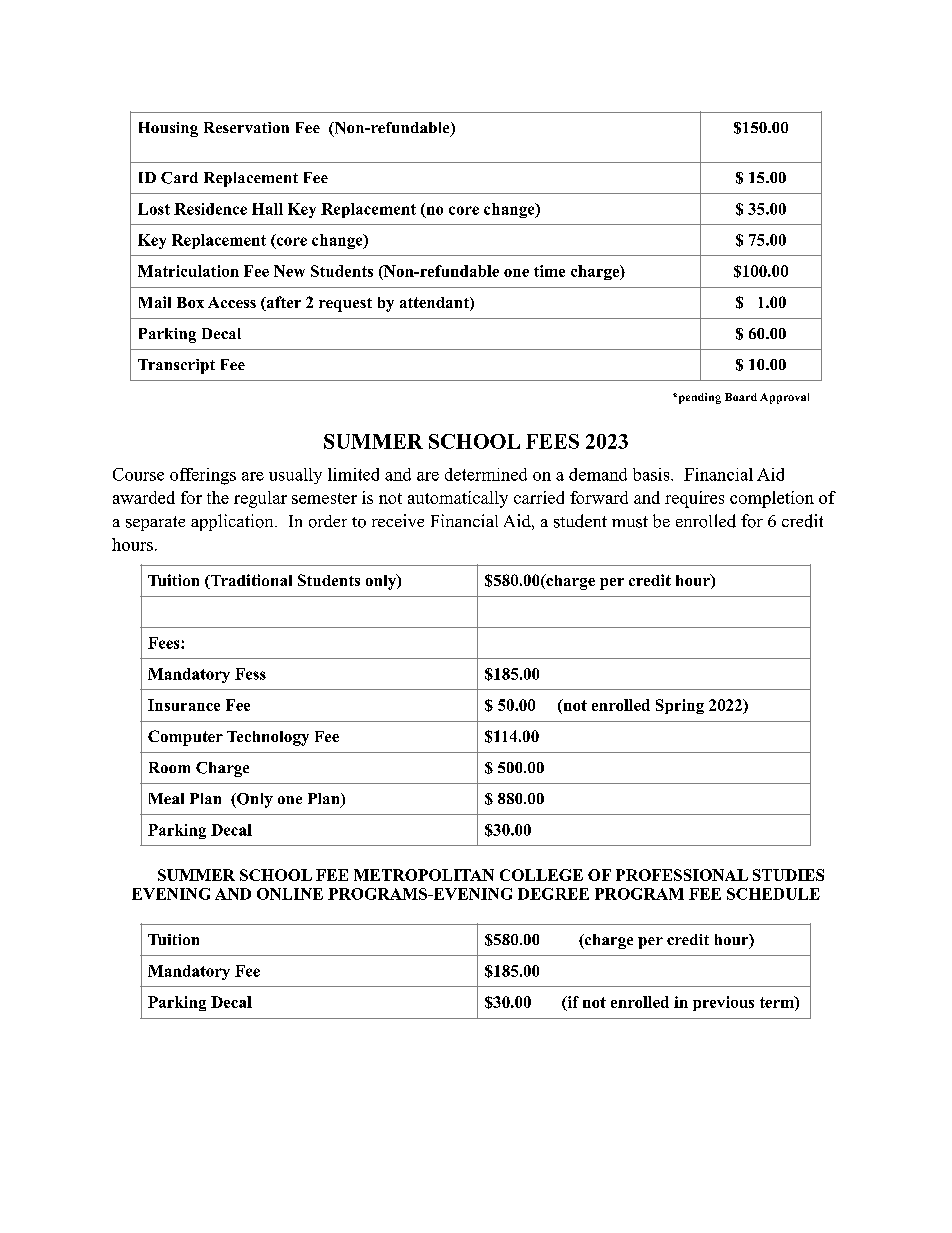 The width and height of the image is (952, 1233). Describe the element at coordinates (723, 1003) in the image. I see `previous` at that location.
